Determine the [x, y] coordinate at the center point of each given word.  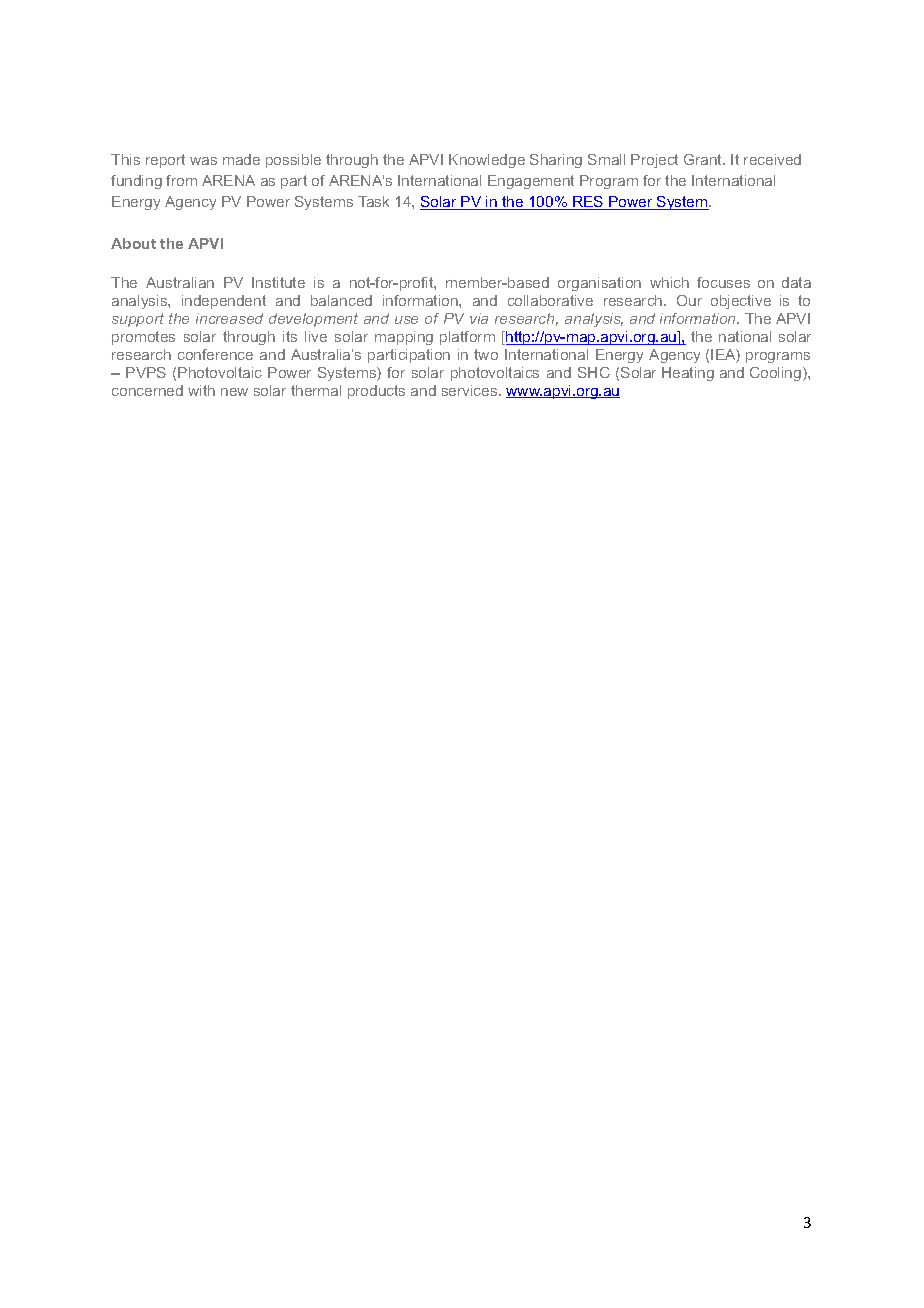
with [201, 390]
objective [741, 302]
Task [373, 201]
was [203, 161]
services [471, 390]
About [133, 243]
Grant [704, 159]
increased [229, 318]
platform [467, 338]
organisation [599, 284]
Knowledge [487, 161]
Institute [278, 282]
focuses [723, 282]
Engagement [531, 182]
